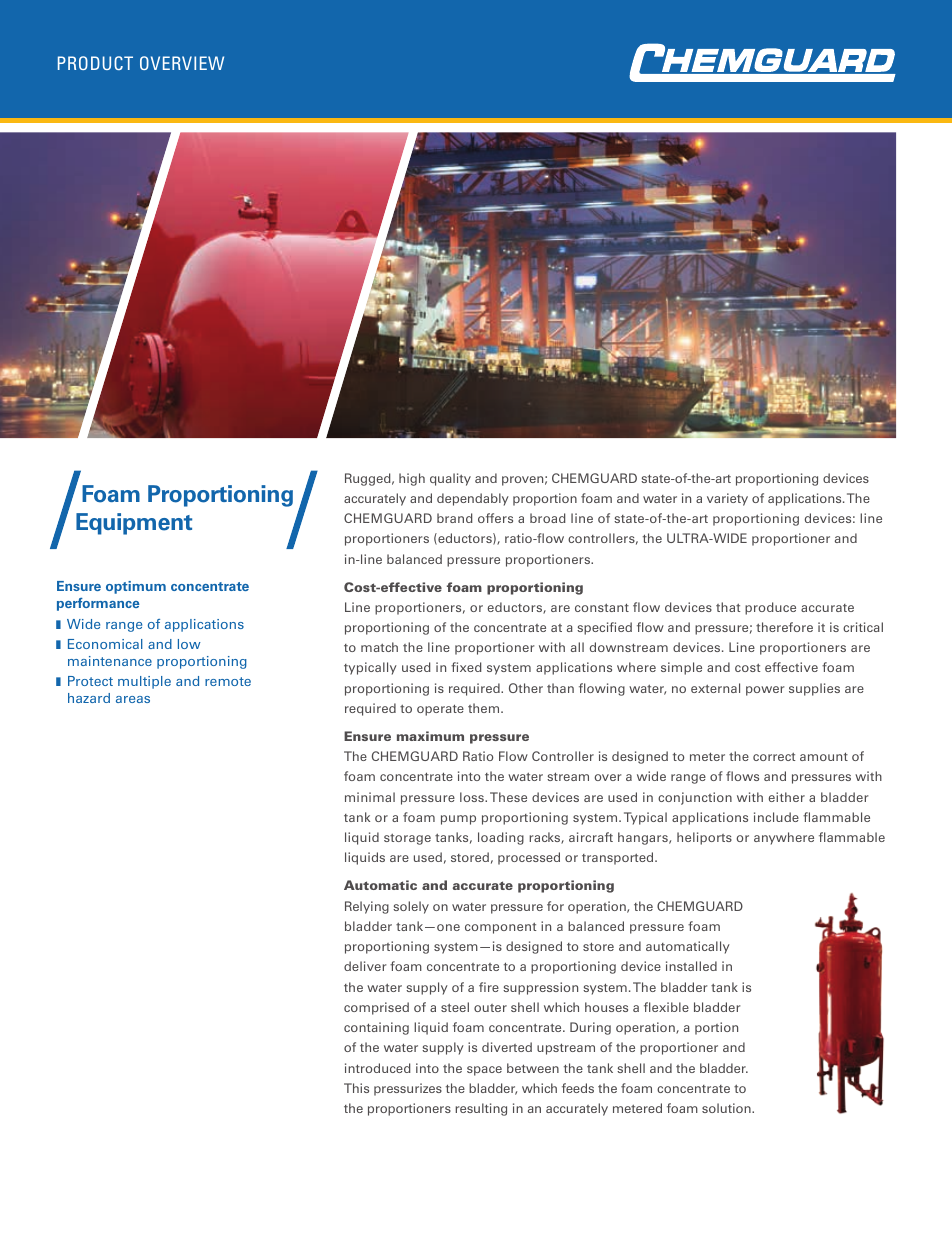  I want to click on Equipment, so click(134, 524).
